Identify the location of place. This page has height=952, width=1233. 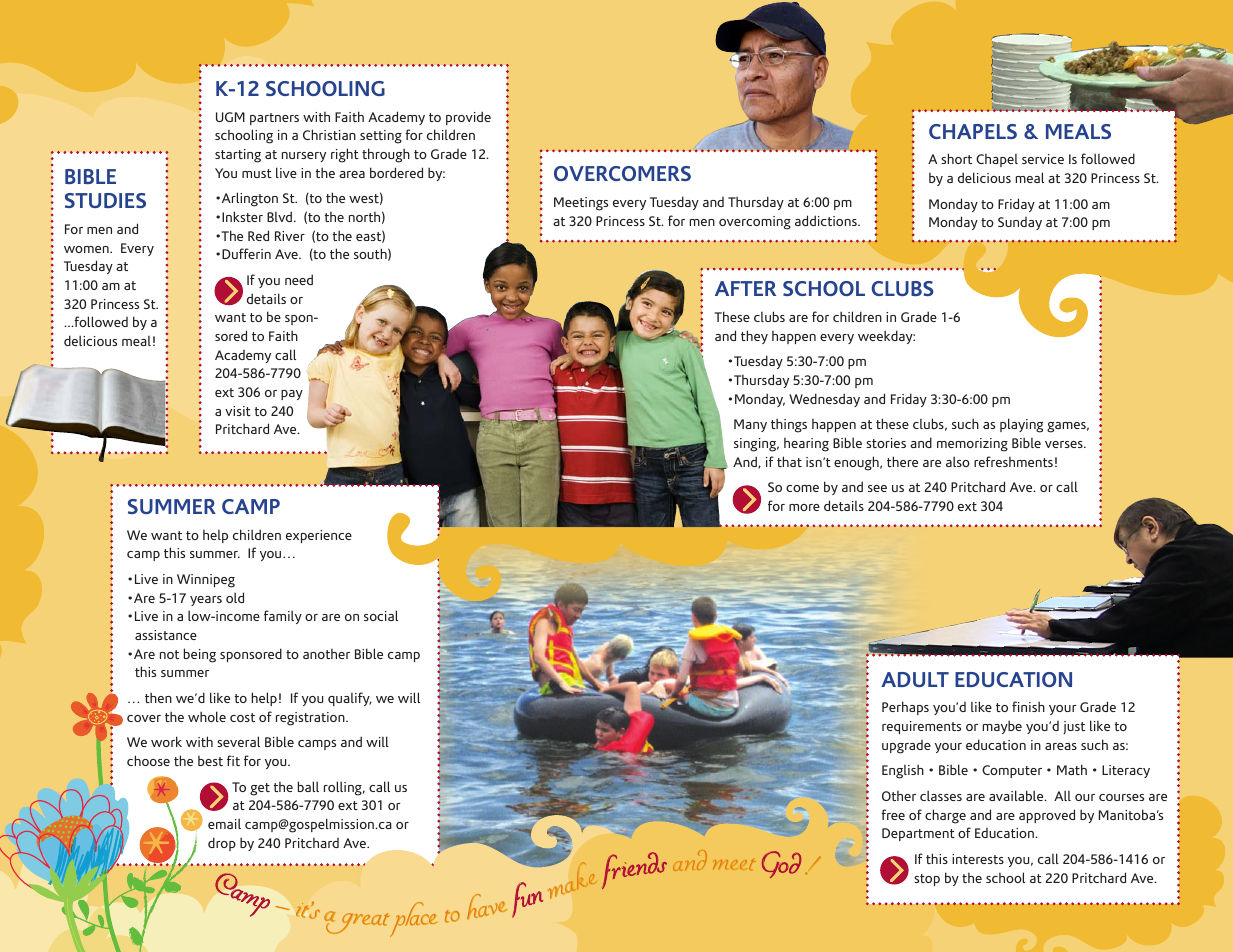
(412, 919).
